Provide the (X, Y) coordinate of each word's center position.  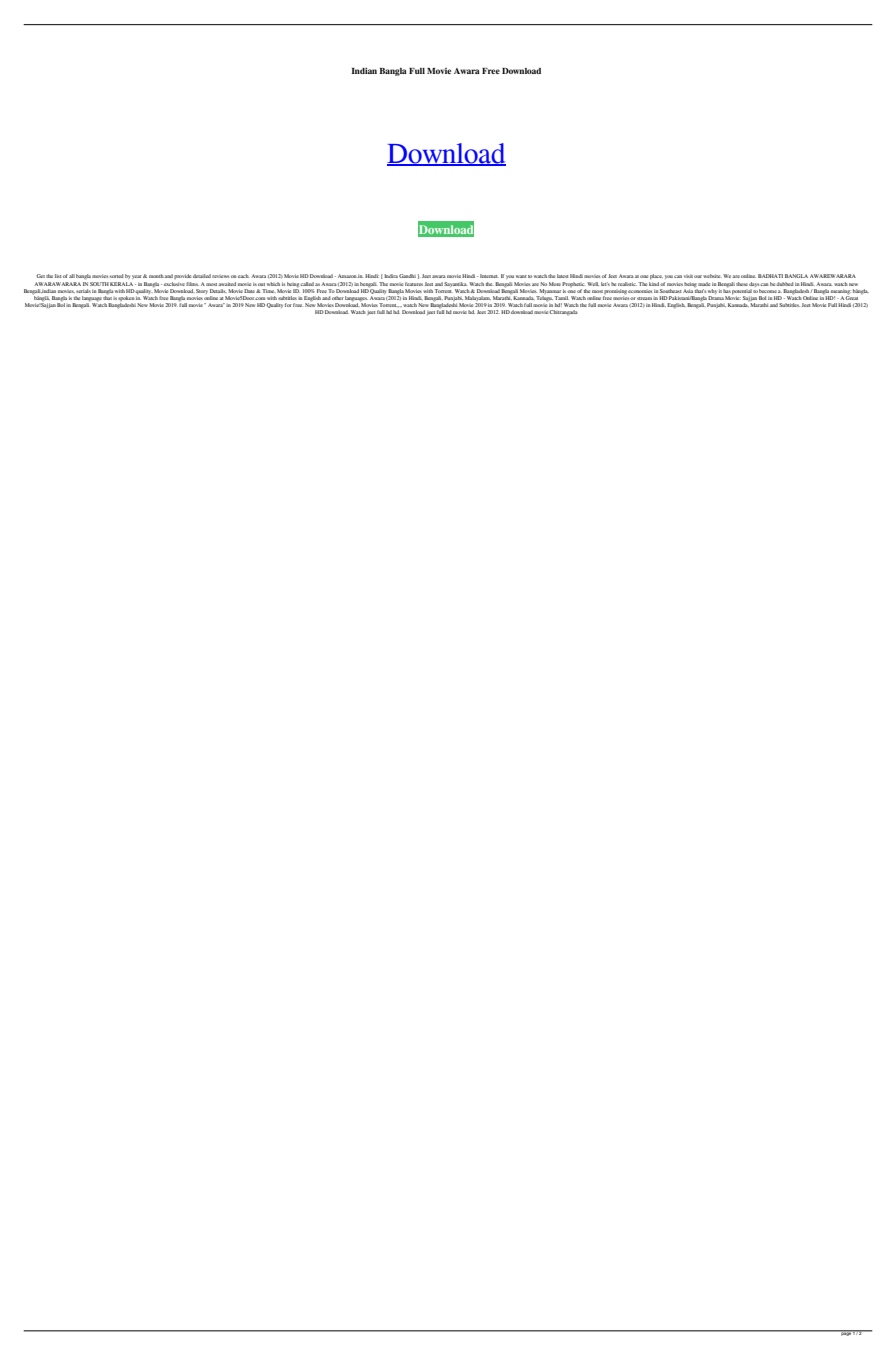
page (846, 1333)
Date (251, 291)
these (742, 284)
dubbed (785, 284)
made (704, 284)
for (288, 305)
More (555, 284)
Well (593, 284)
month (157, 276)
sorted (117, 276)
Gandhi (407, 276)
